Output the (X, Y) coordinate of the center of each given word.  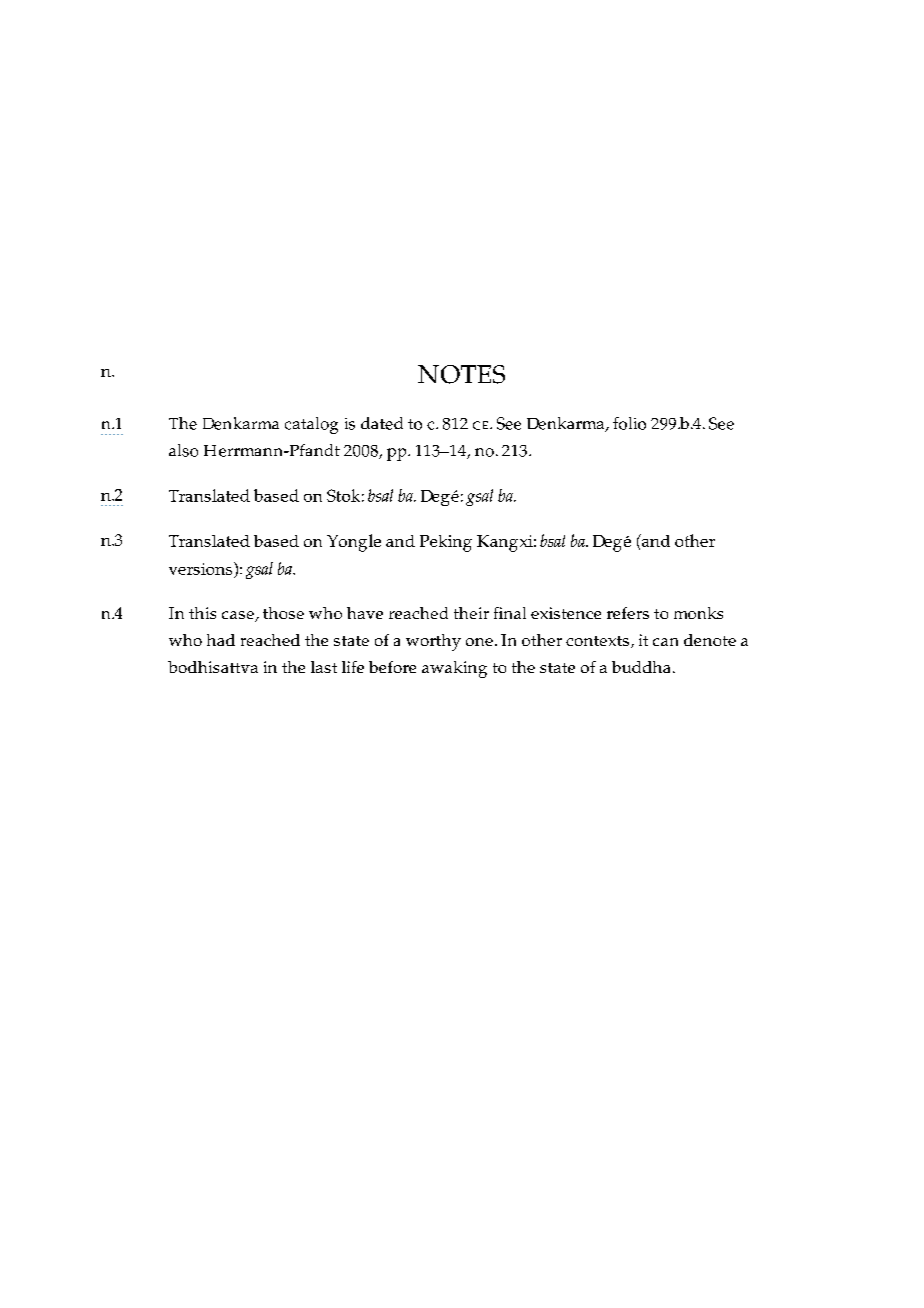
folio (629, 423)
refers (628, 613)
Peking (446, 543)
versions (202, 568)
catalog (311, 425)
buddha (641, 667)
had (221, 640)
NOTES (461, 374)
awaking (454, 669)
